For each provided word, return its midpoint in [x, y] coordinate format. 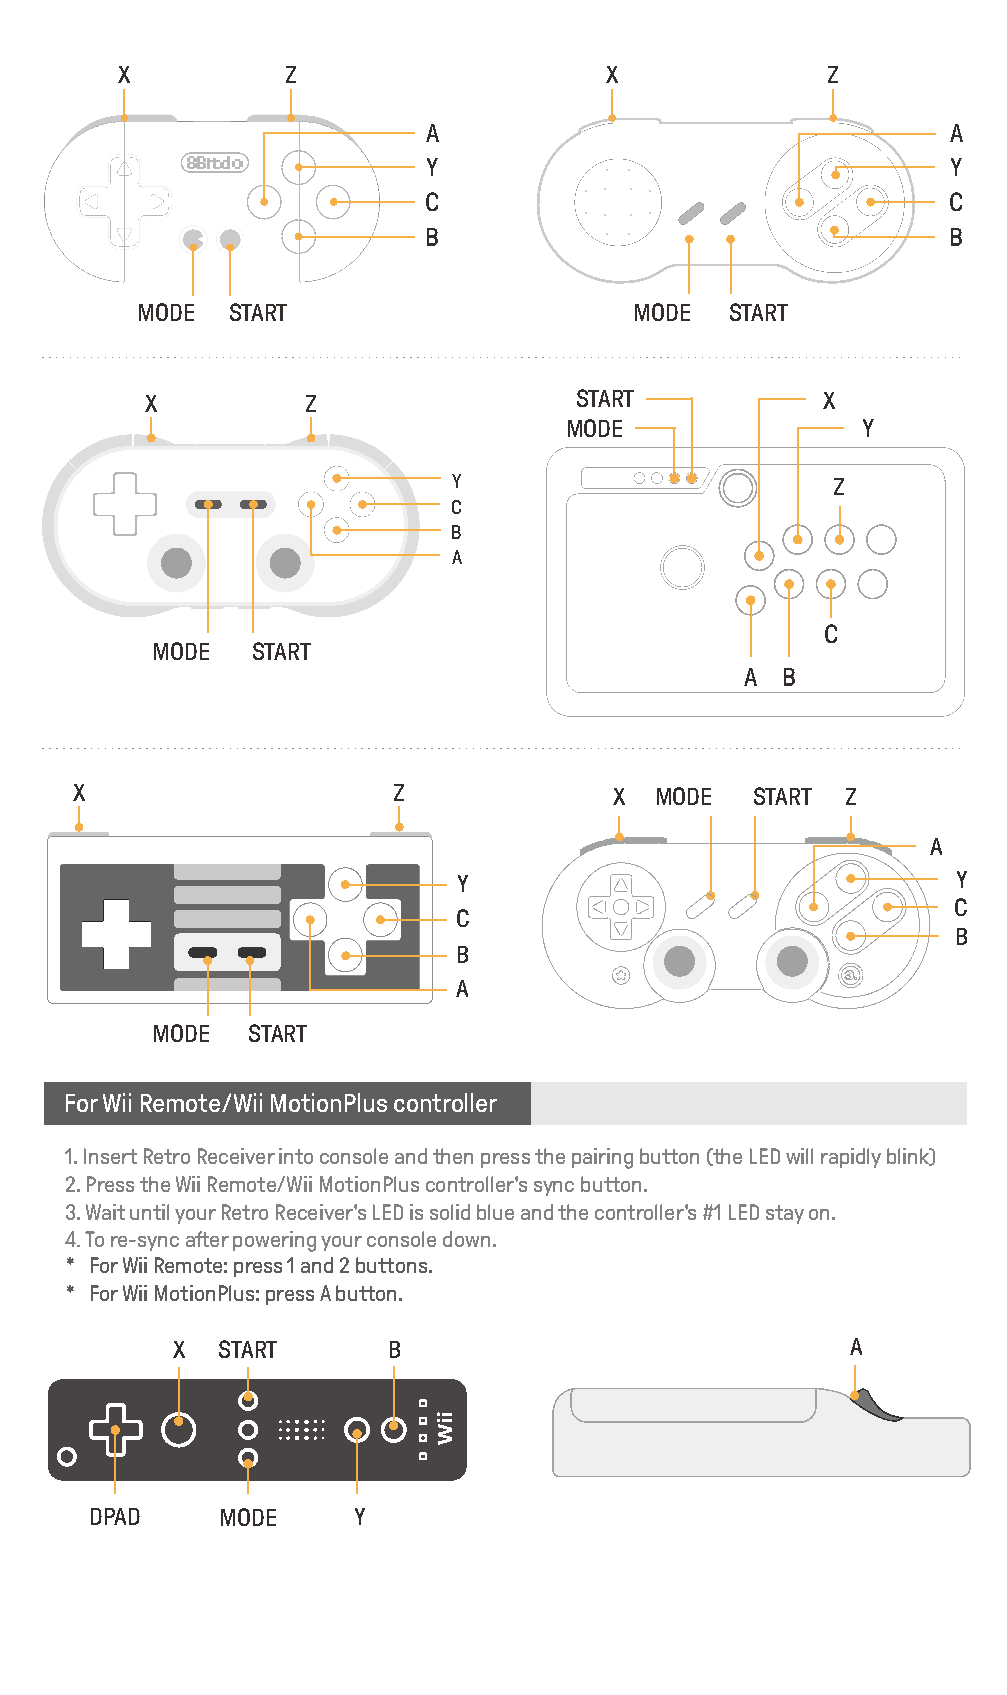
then [453, 1156]
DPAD [115, 1516]
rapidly [851, 1158]
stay [785, 1214]
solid [450, 1212]
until [149, 1212]
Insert [110, 1156]
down [466, 1239]
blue [495, 1212]
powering [274, 1241]
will [799, 1156]
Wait [105, 1212]
